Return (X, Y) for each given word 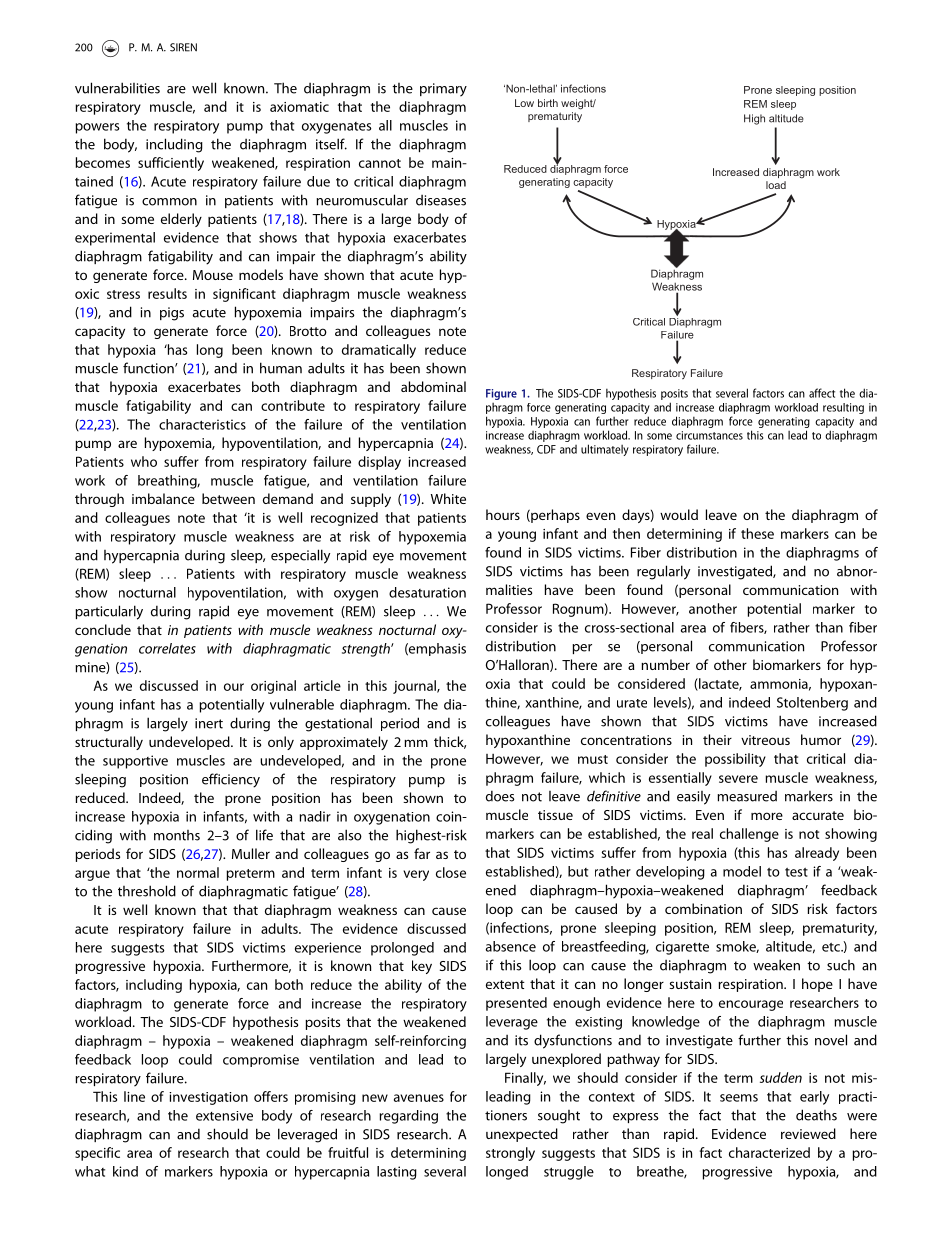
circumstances (709, 435)
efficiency (231, 780)
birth (548, 103)
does (500, 796)
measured (747, 796)
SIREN (183, 47)
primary (443, 90)
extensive (224, 1116)
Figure (501, 394)
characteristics (202, 424)
